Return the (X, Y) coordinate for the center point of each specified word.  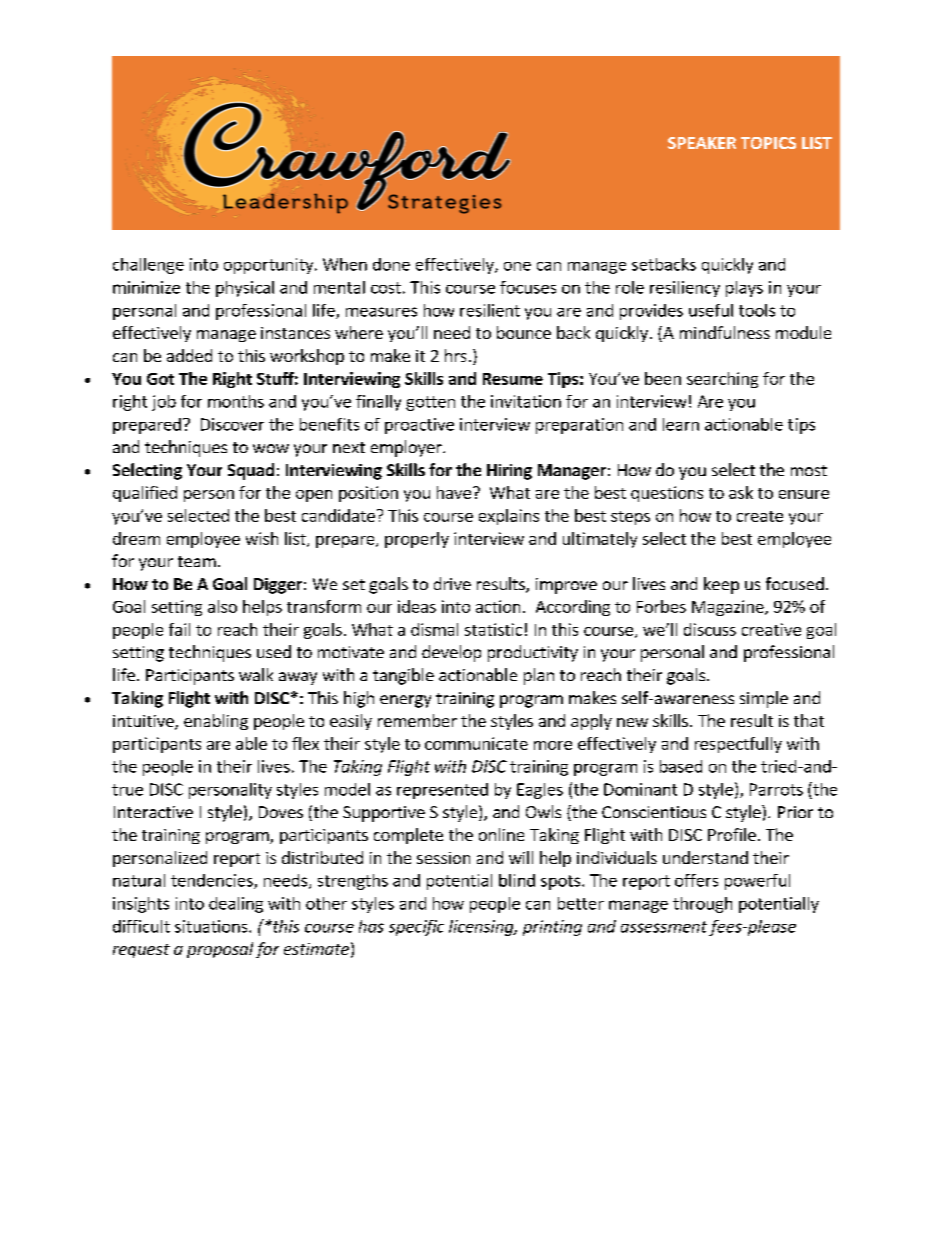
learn (681, 424)
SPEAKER (702, 143)
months (236, 401)
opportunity (268, 266)
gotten (430, 403)
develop (451, 653)
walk (256, 674)
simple (764, 699)
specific (416, 928)
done (391, 264)
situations (212, 926)
